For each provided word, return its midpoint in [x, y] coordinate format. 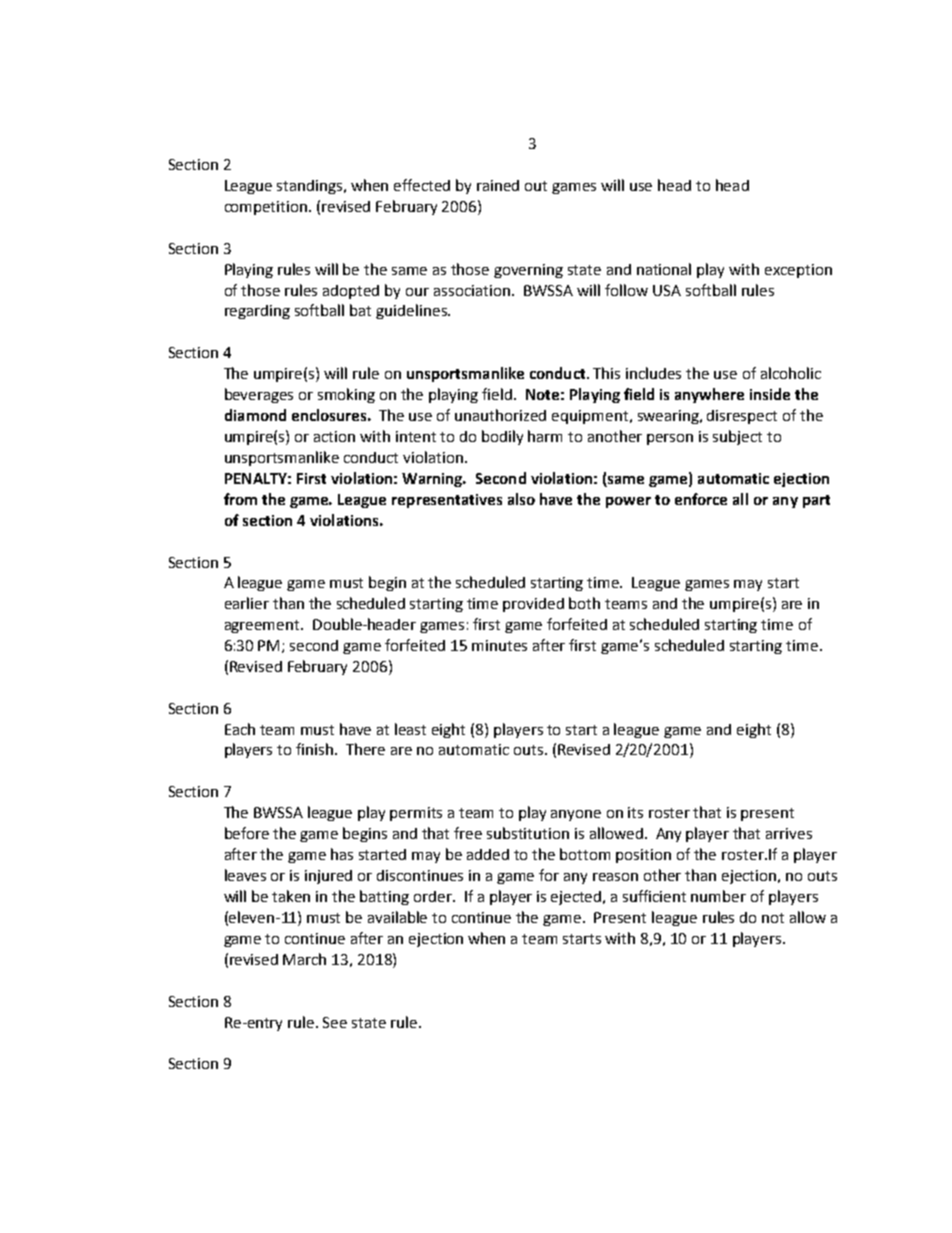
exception [798, 271]
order [434, 896]
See [335, 1022]
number [718, 896]
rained [498, 185]
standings [311, 187]
